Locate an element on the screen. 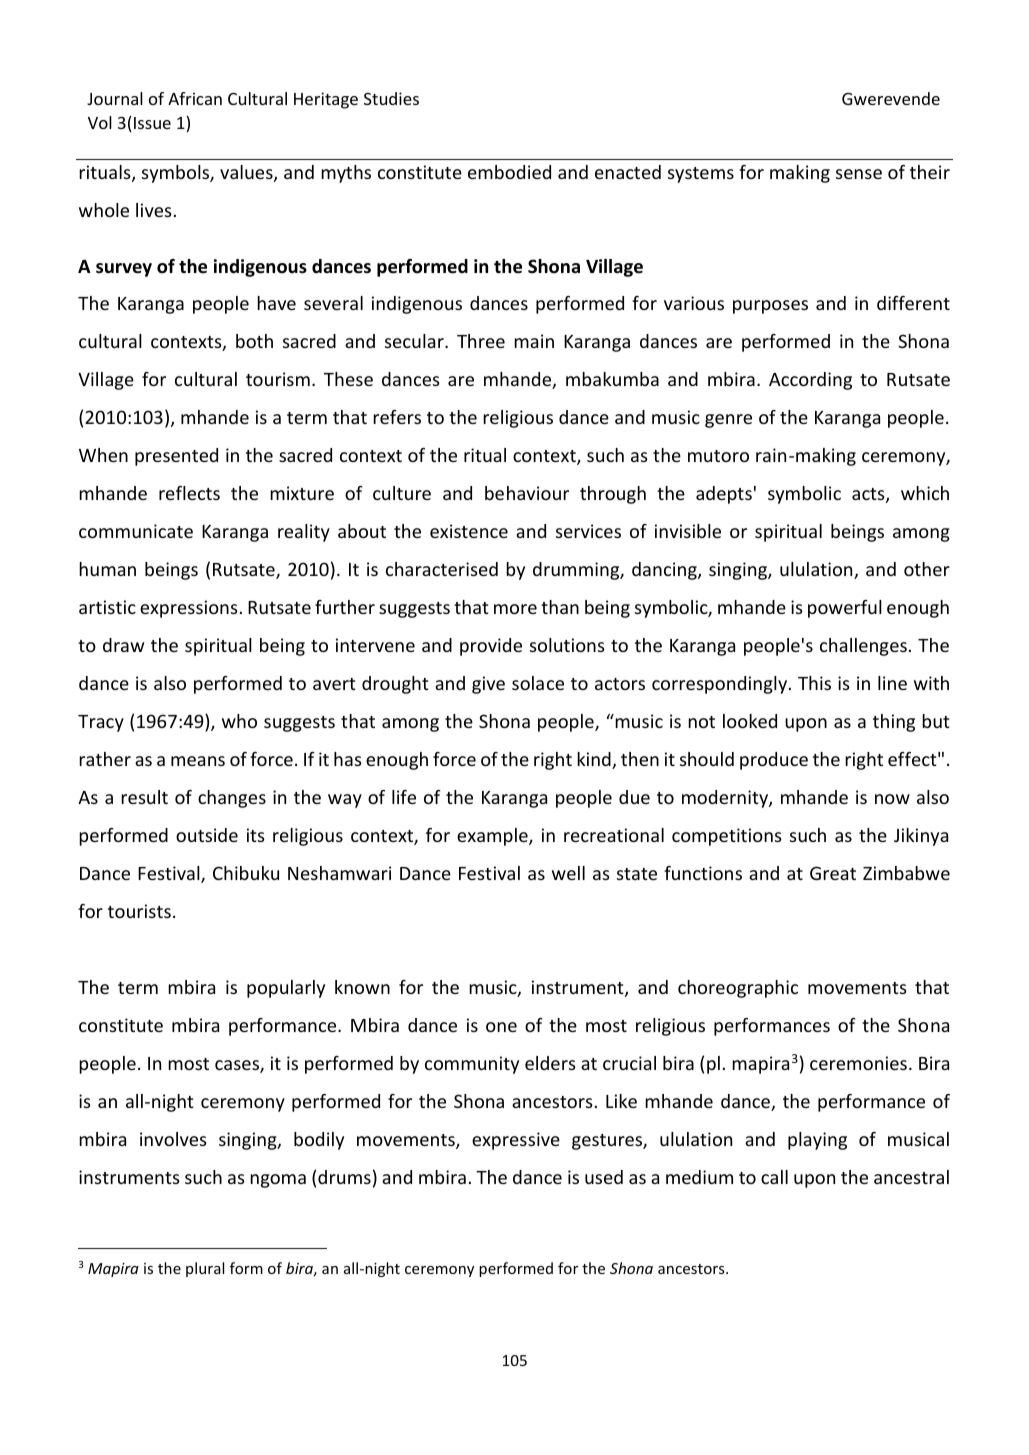 The height and width of the screenshot is (1455, 1029). which is located at coordinates (925, 493).
